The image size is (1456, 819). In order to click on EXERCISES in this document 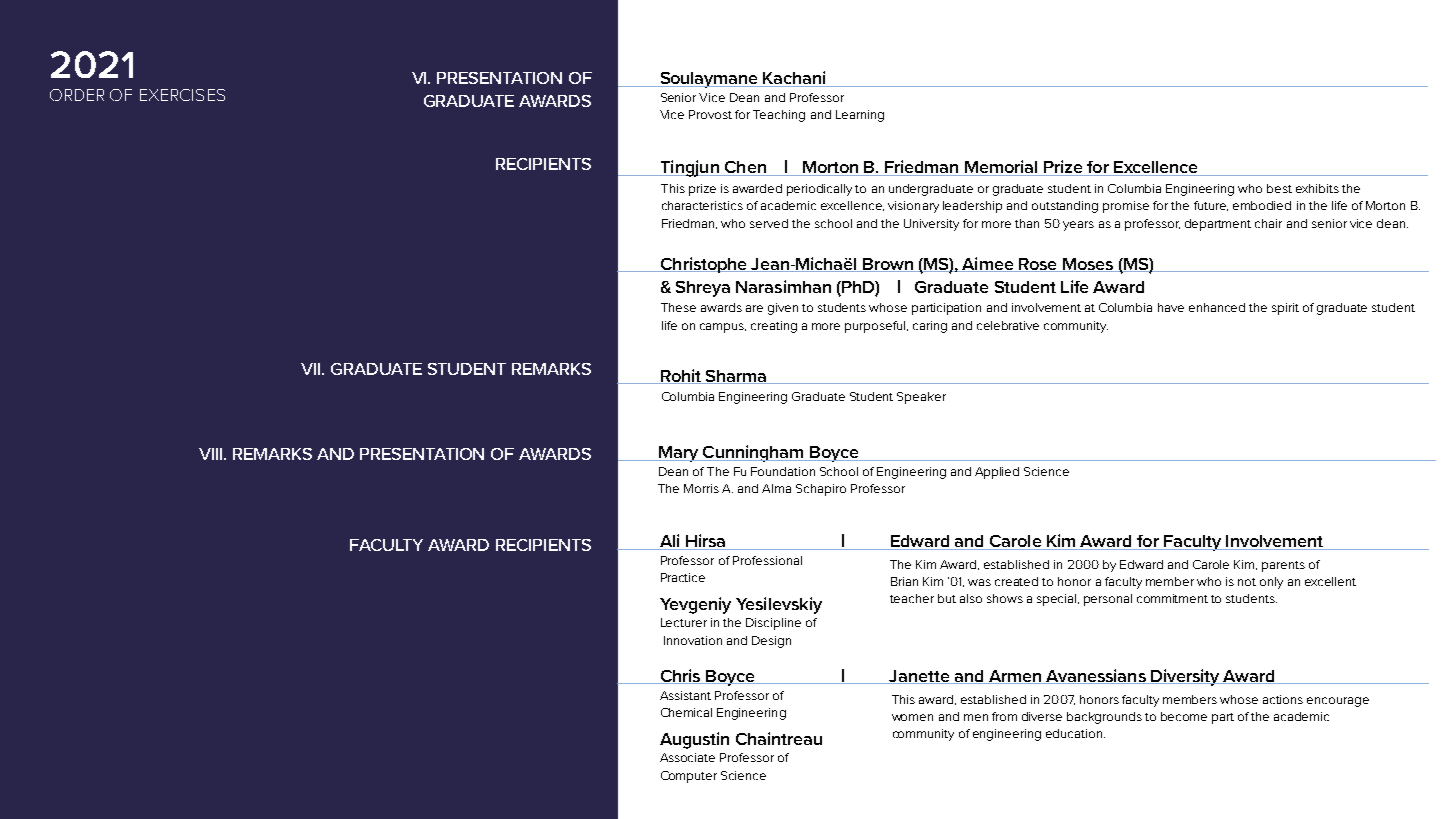, I will do `click(182, 95)`.
